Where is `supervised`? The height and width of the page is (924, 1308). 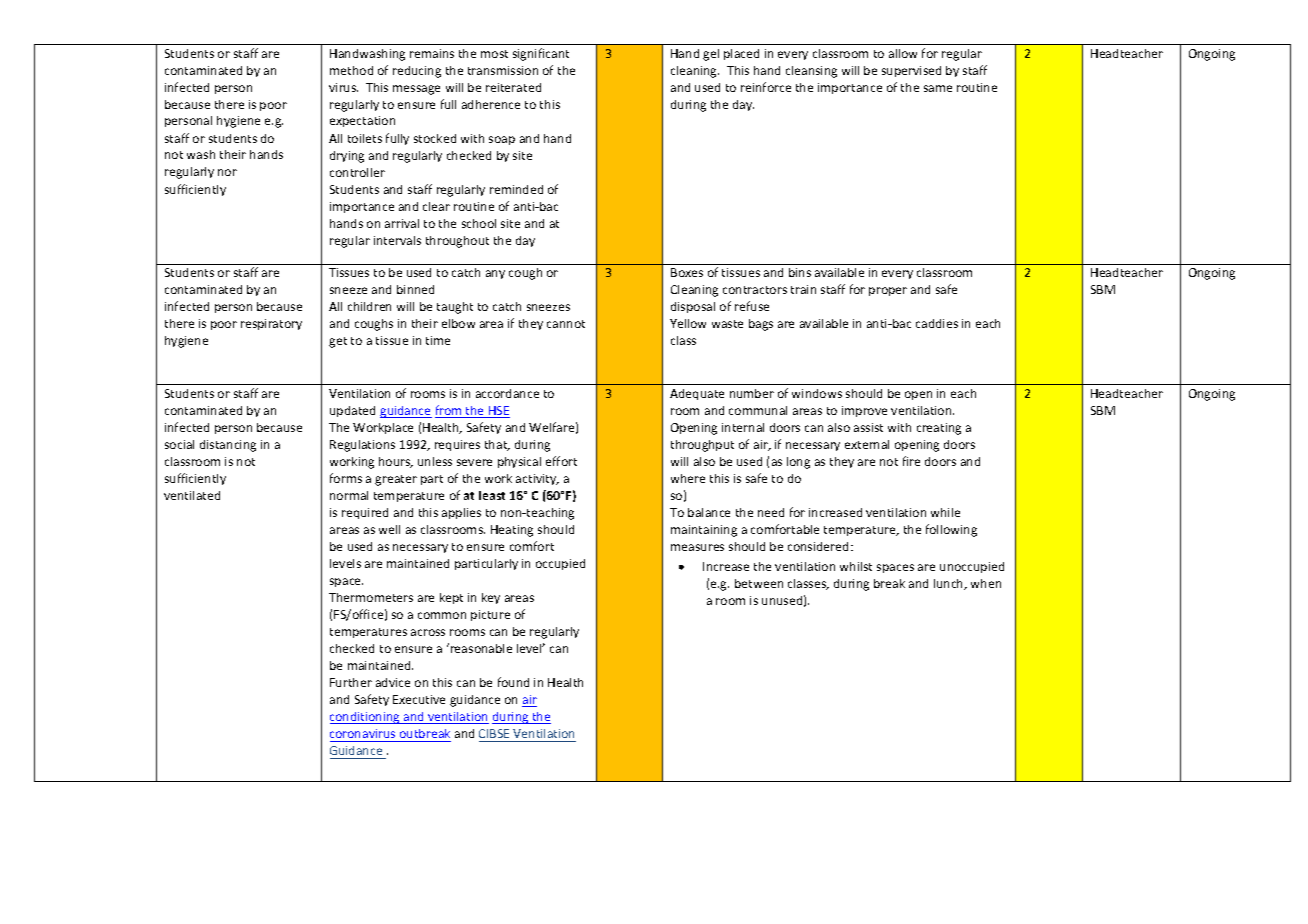
supervised is located at coordinates (911, 71).
